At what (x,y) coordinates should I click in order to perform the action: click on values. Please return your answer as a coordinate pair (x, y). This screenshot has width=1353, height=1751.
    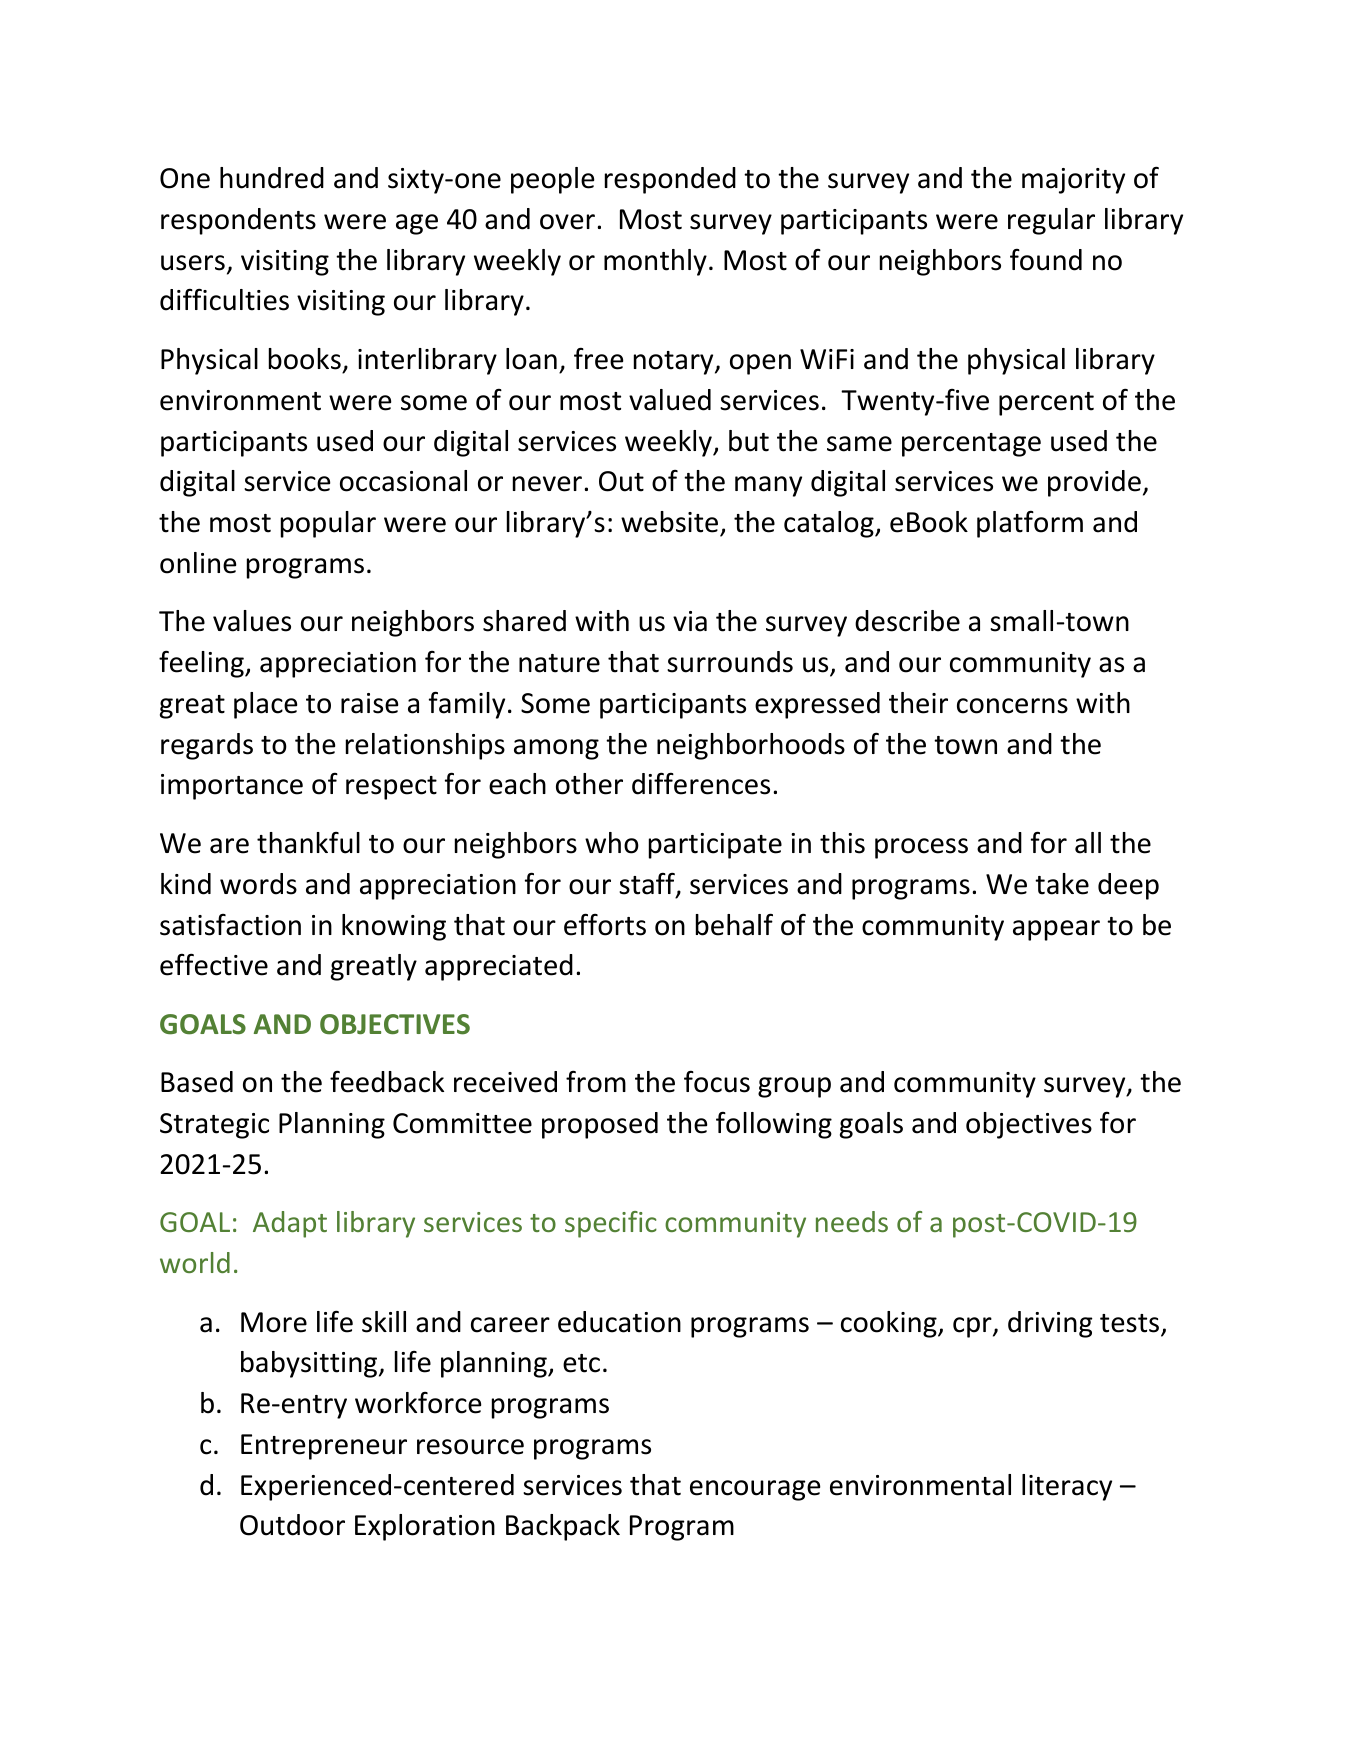
    Looking at the image, I should click on (252, 621).
